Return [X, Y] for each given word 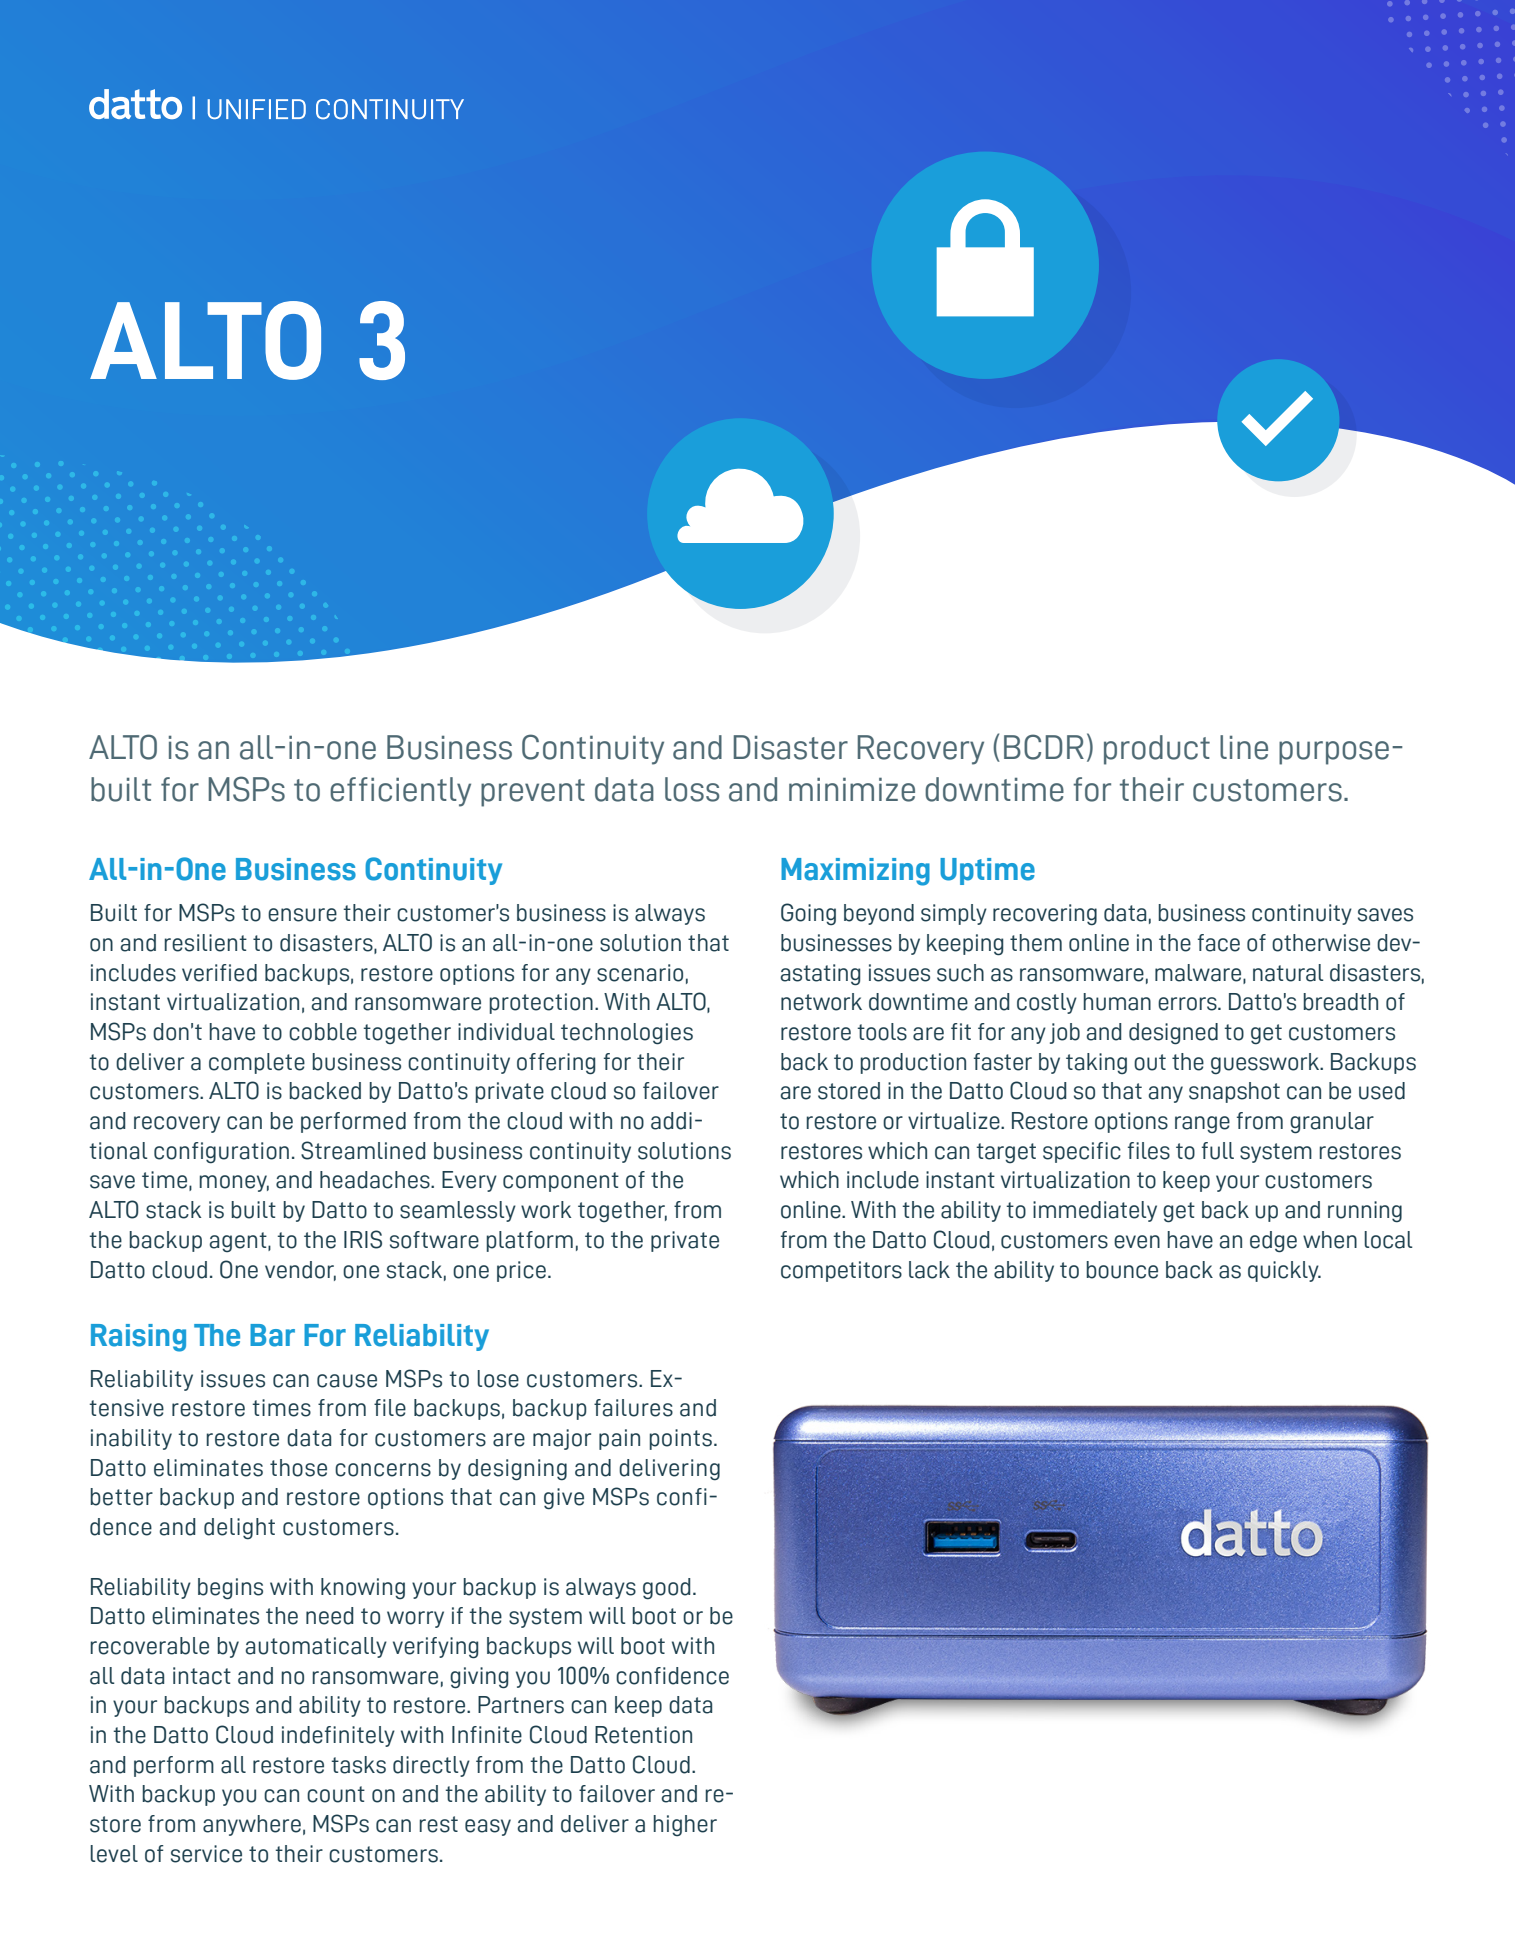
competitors [841, 1271]
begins [230, 1589]
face [1219, 943]
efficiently [400, 792]
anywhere [252, 1825]
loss [692, 789]
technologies [627, 1034]
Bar [272, 1335]
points [680, 1439]
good [667, 1589]
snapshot [1234, 1092]
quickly [1284, 1271]
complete [257, 1063]
